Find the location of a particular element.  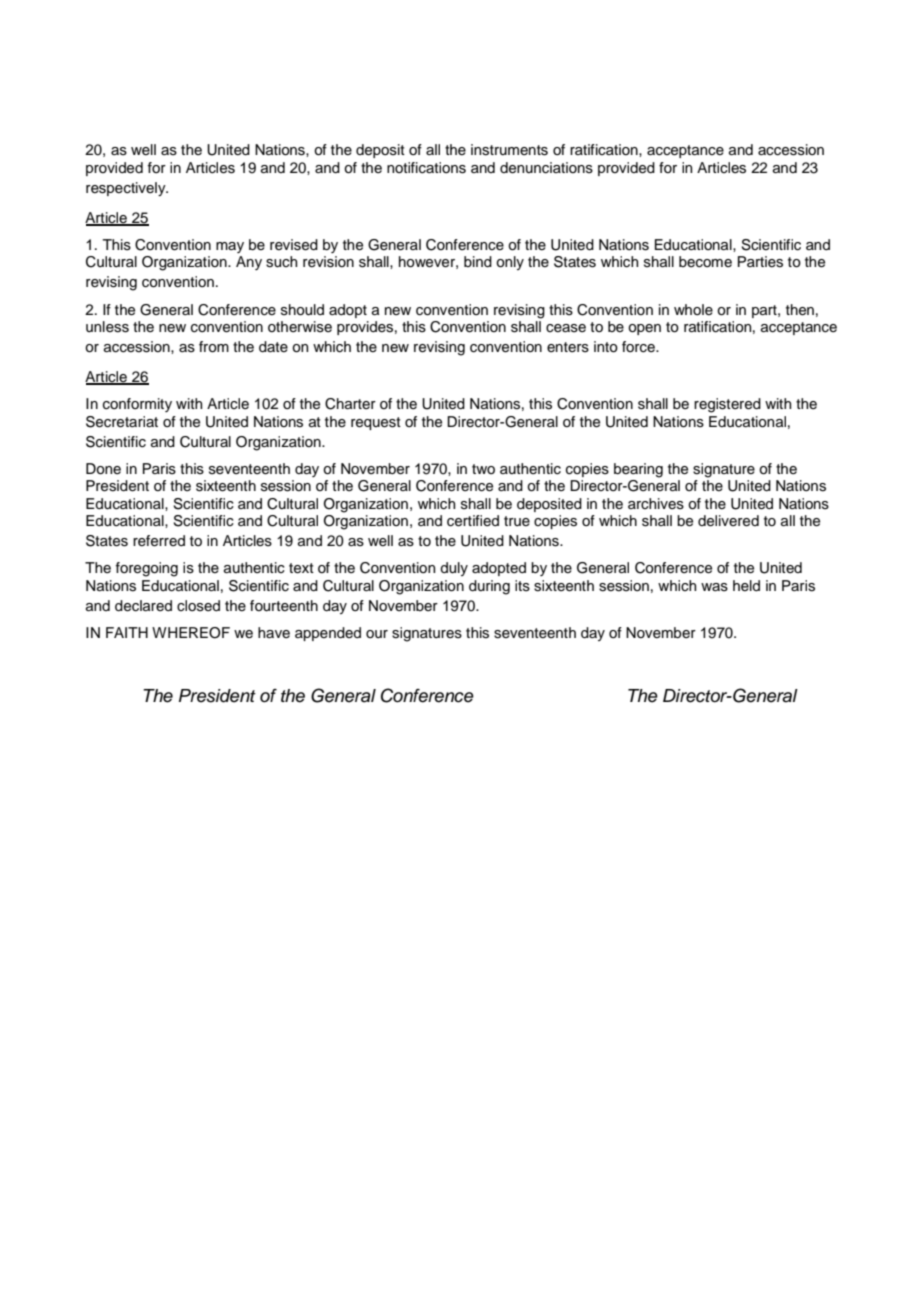

bearing is located at coordinates (638, 470).
